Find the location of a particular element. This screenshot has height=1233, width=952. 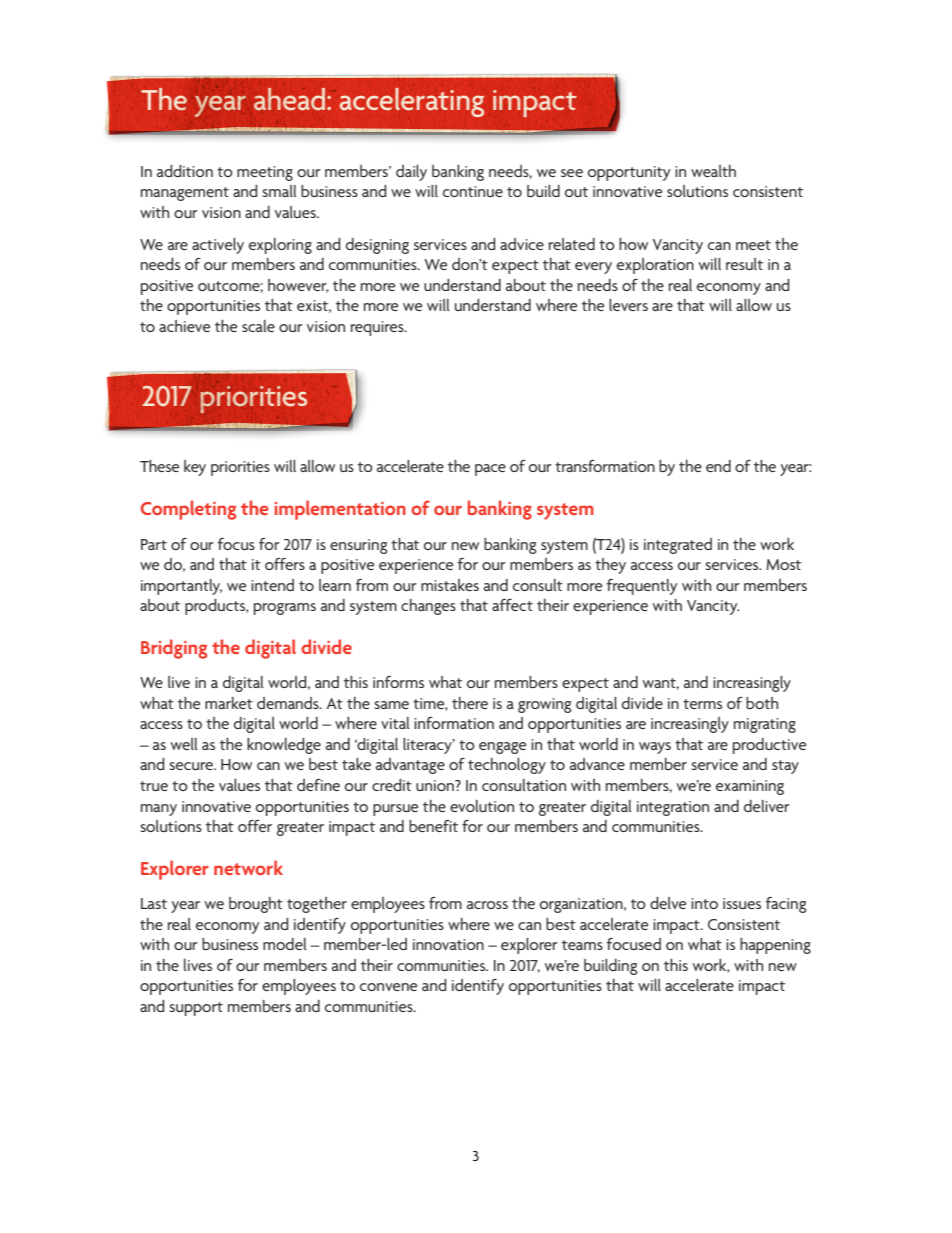

support is located at coordinates (196, 1009).
